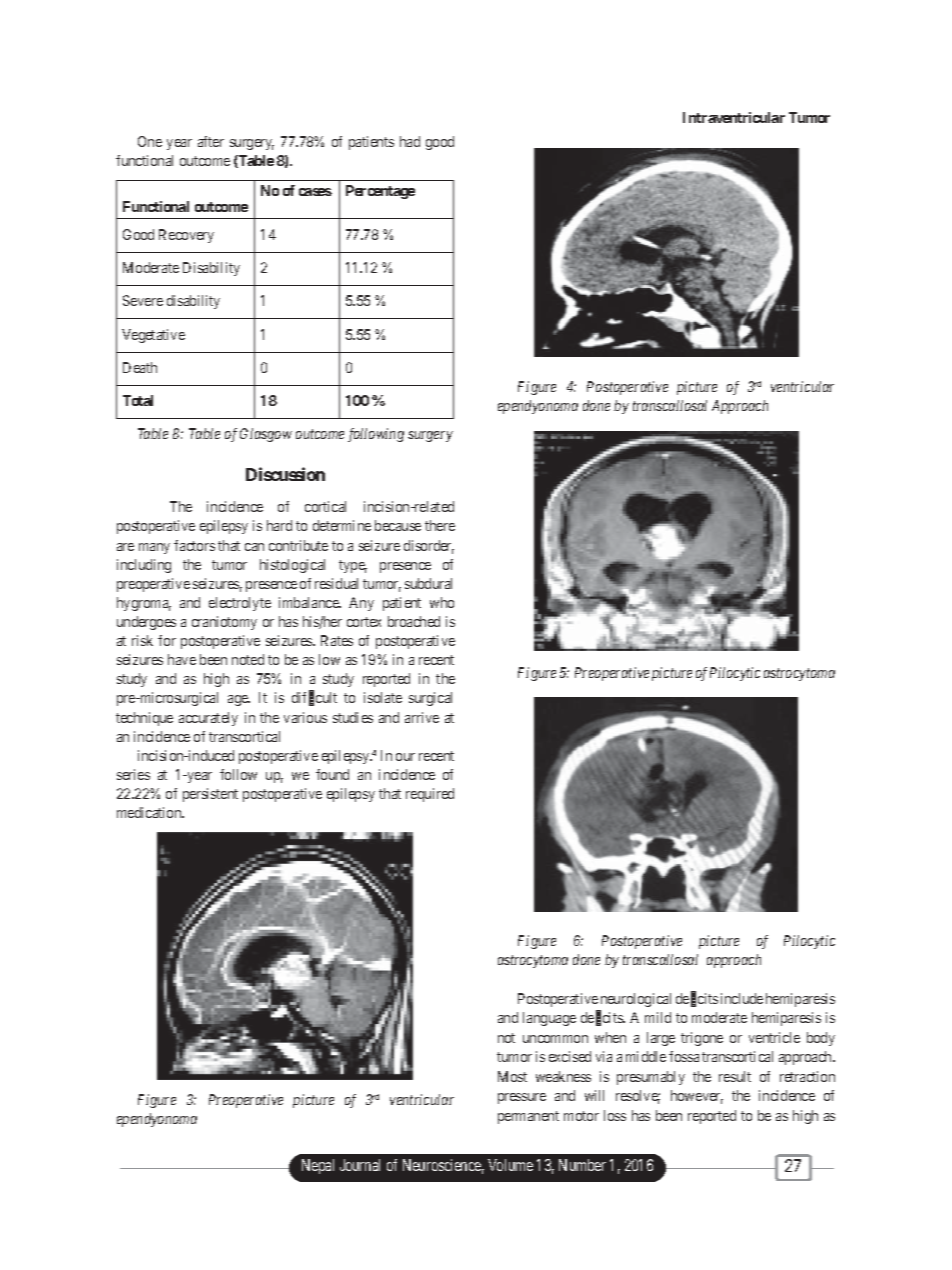  What do you see at coordinates (742, 998) in the screenshot?
I see `include` at bounding box center [742, 998].
